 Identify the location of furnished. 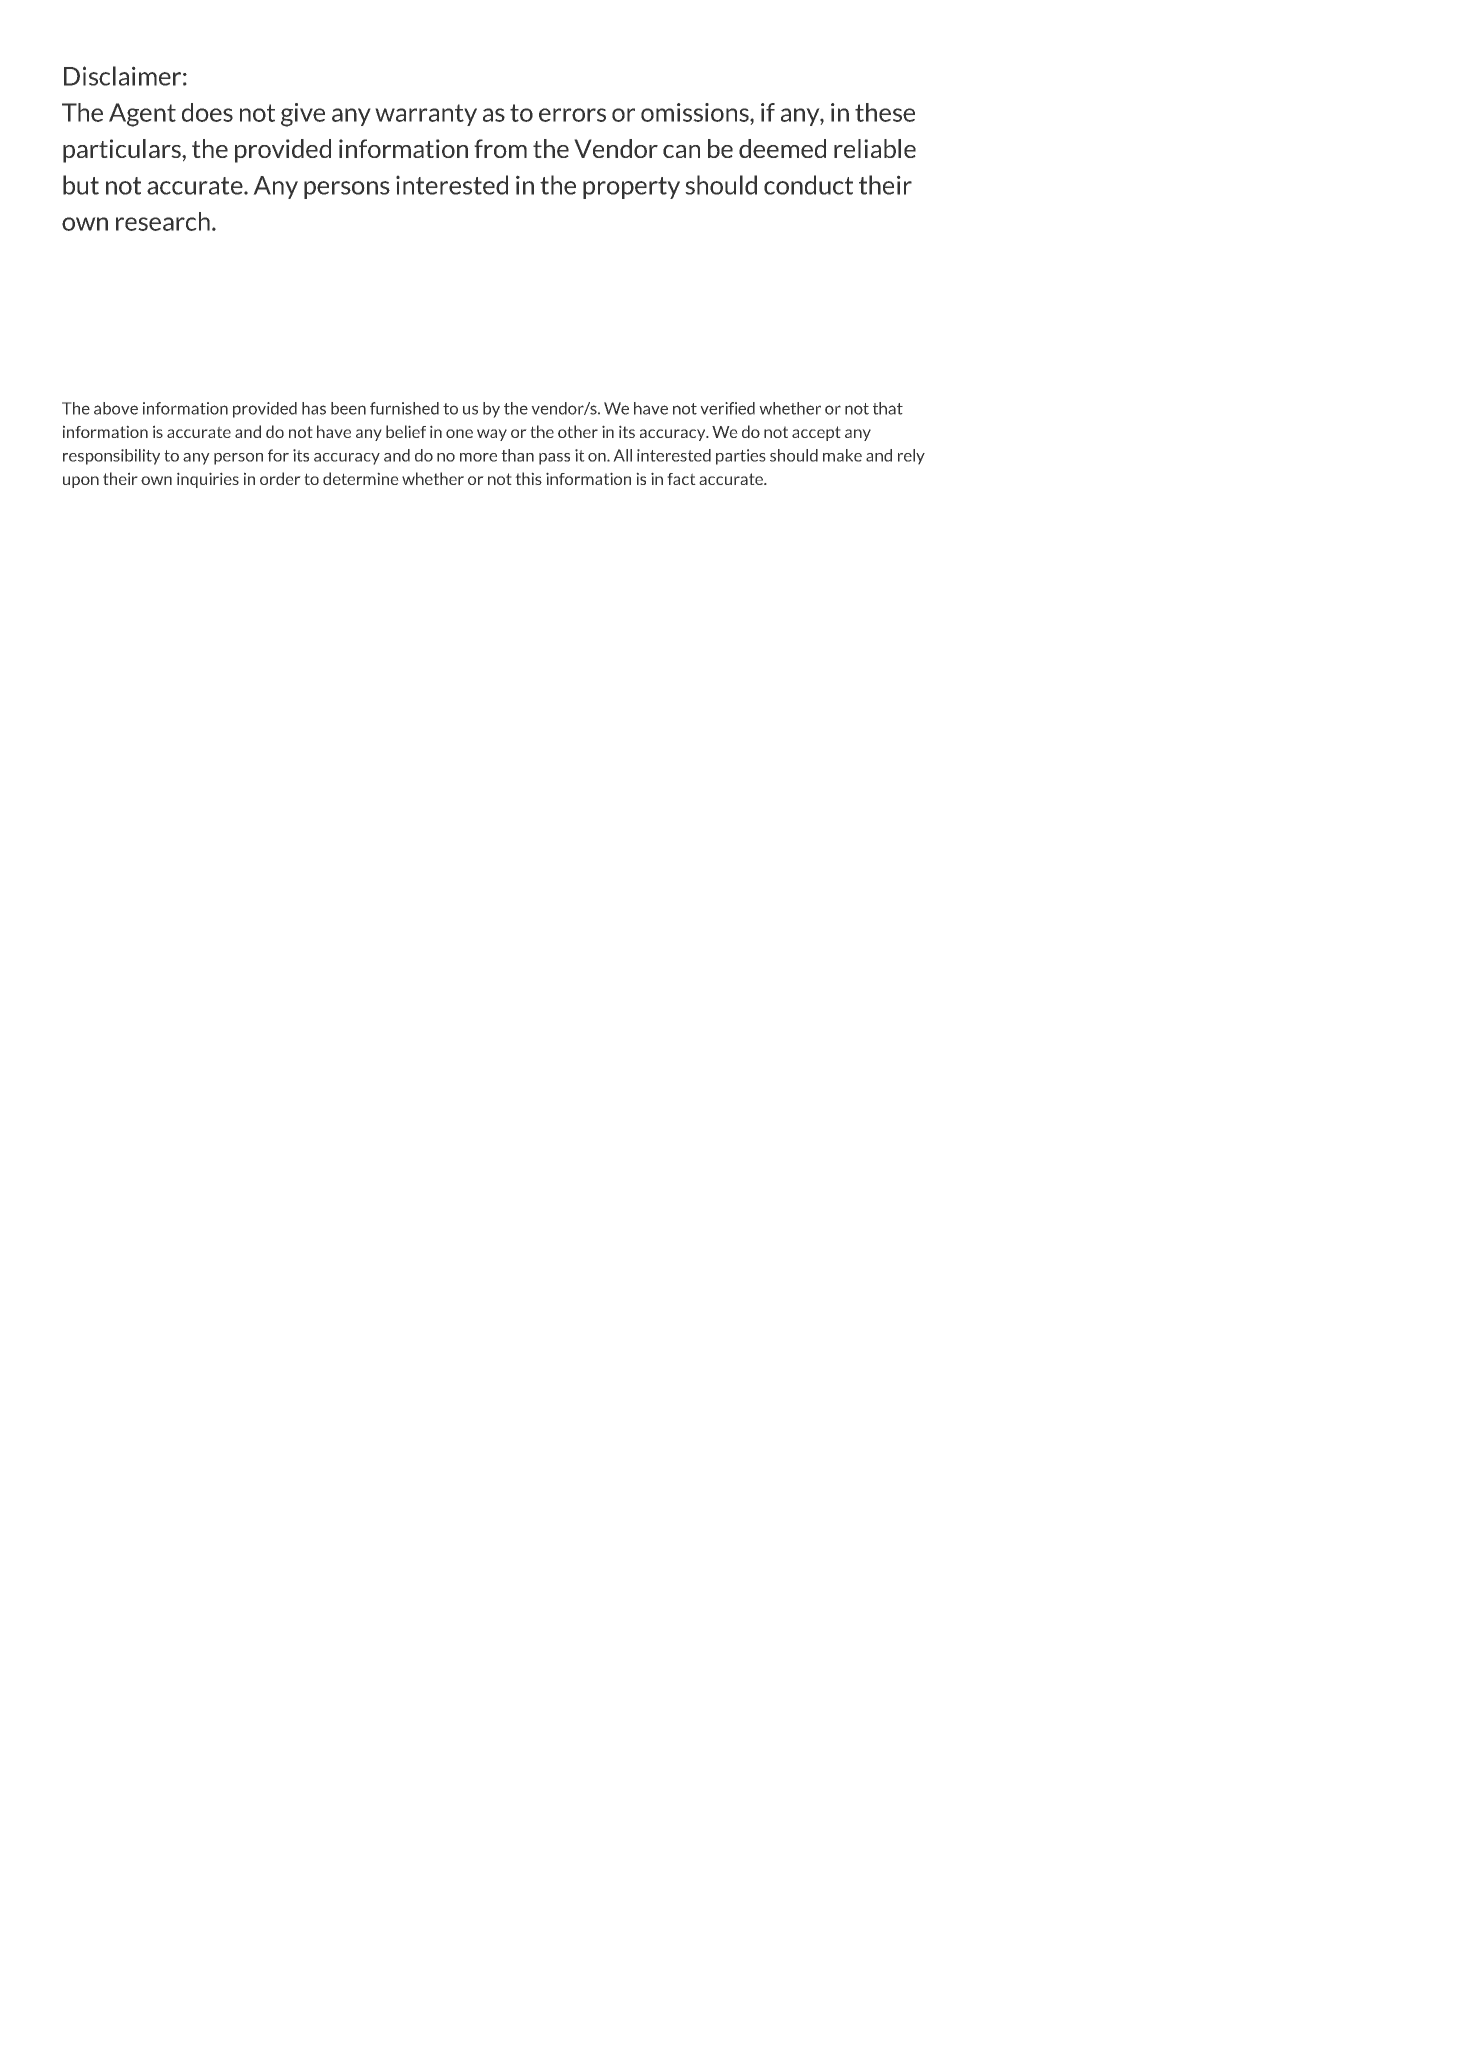
(404, 408).
